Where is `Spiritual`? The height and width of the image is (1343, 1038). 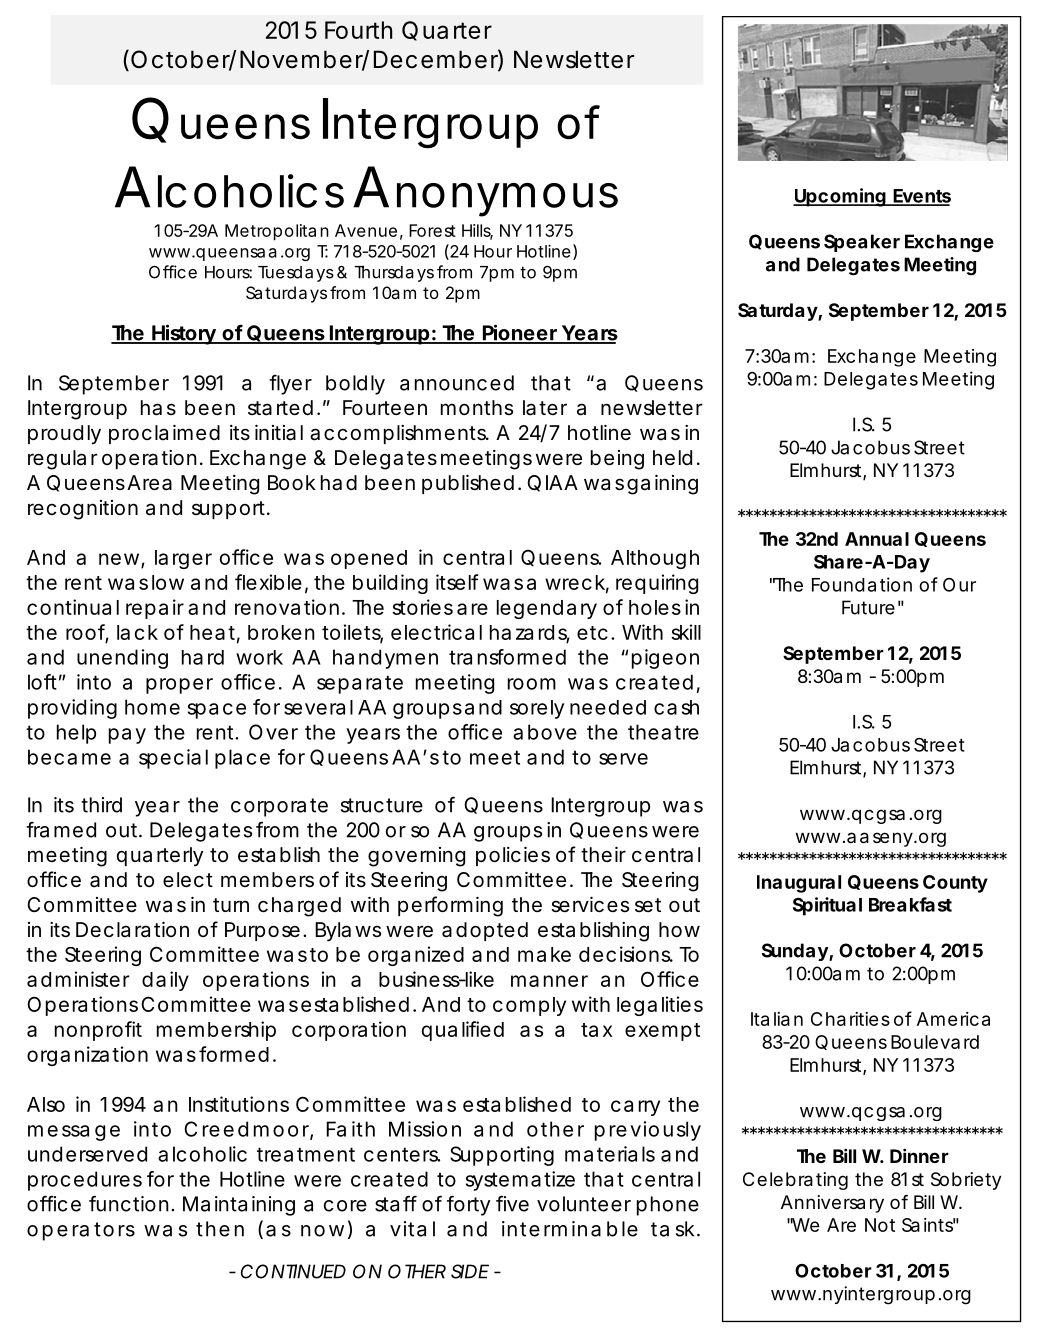
Spiritual is located at coordinates (827, 906).
